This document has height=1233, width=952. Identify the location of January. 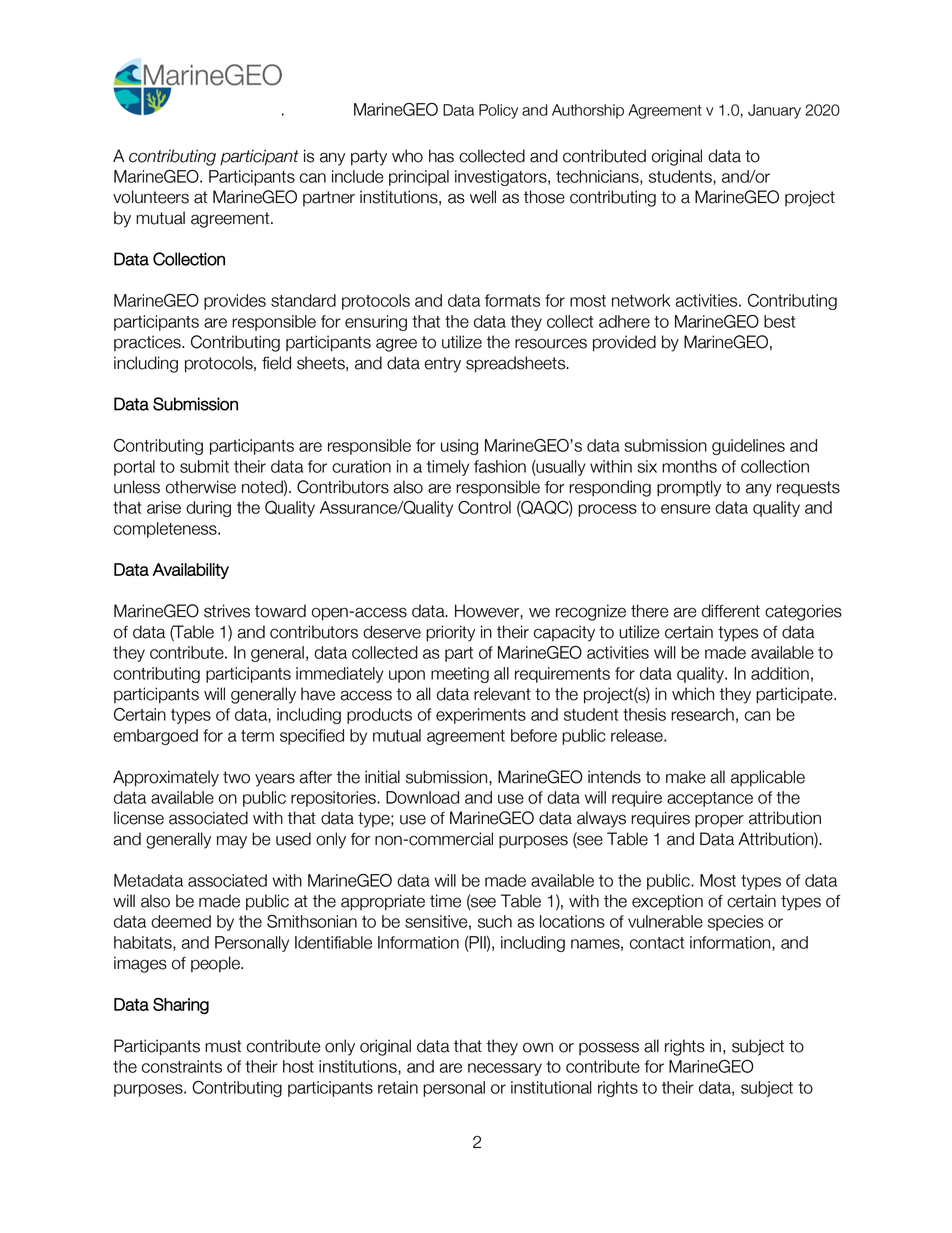
(774, 111).
